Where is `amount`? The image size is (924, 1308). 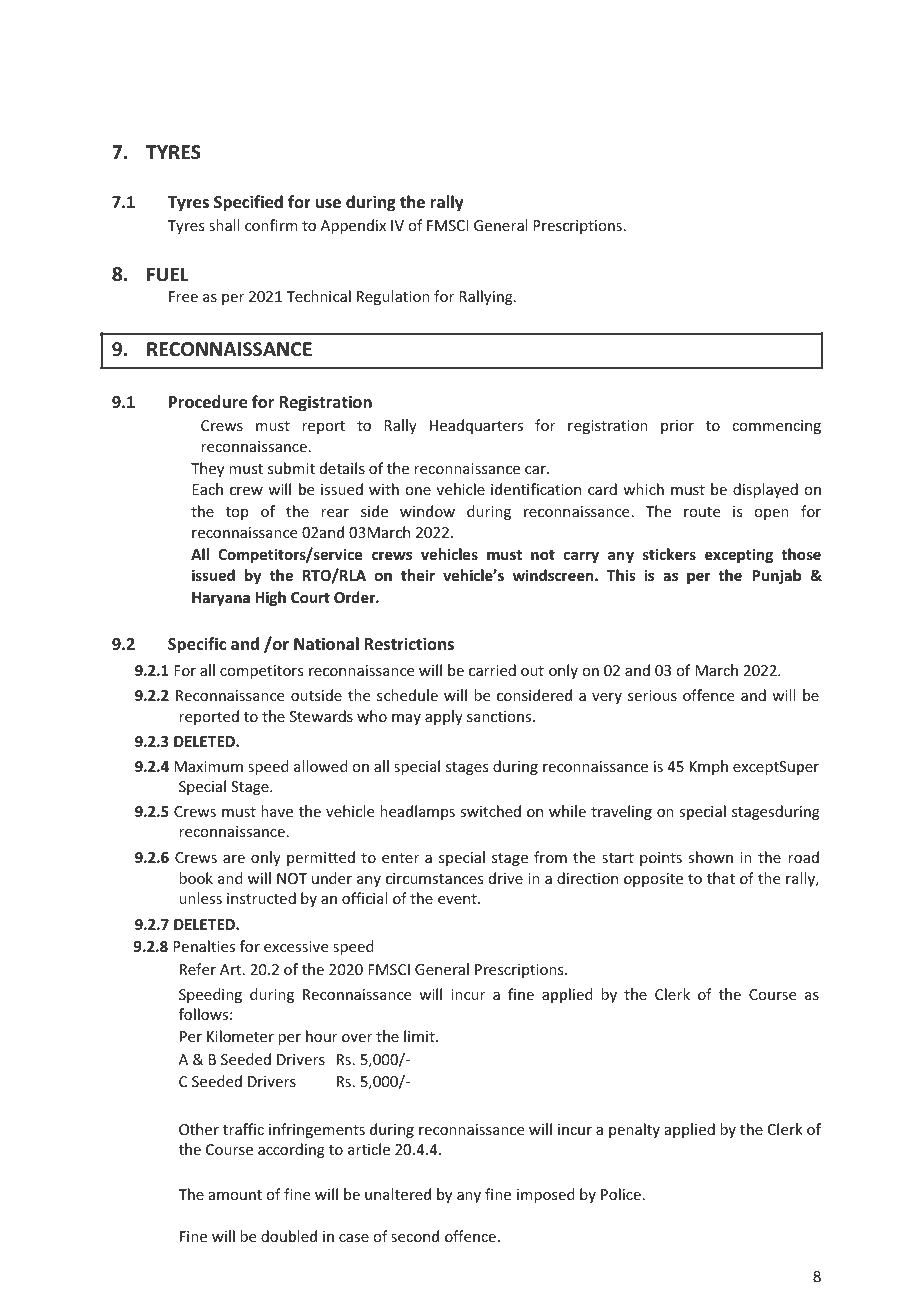
amount is located at coordinates (235, 1195).
